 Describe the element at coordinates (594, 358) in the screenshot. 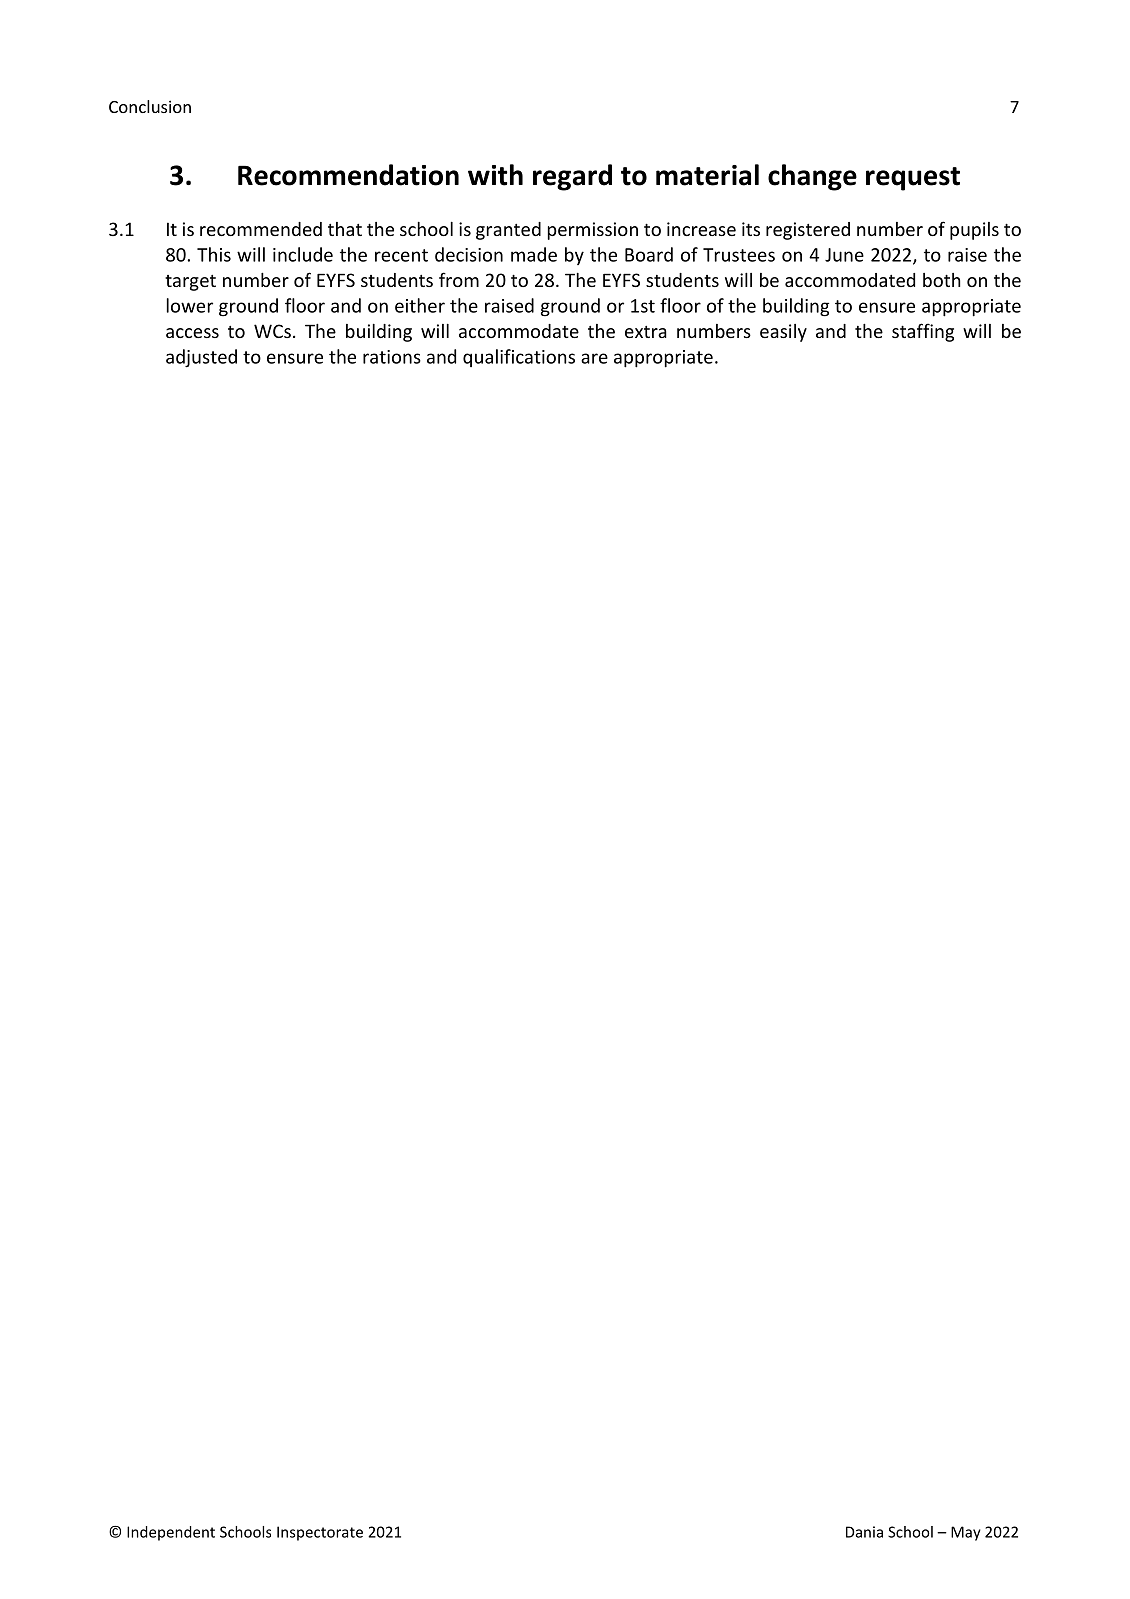

I see `are` at that location.
